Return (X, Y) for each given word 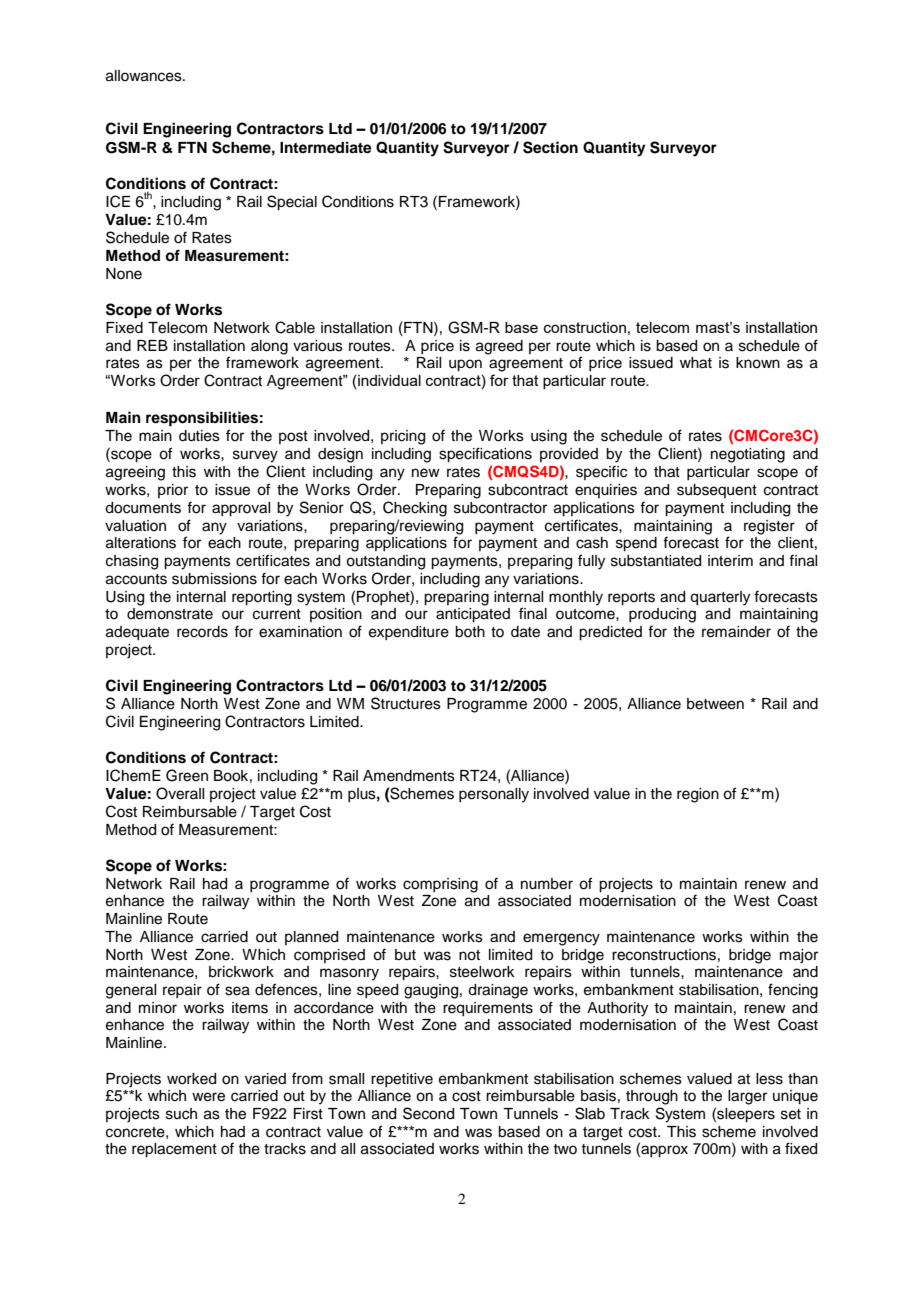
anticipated (473, 615)
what (696, 363)
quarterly (720, 598)
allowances (145, 76)
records (202, 632)
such (181, 1114)
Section (550, 147)
